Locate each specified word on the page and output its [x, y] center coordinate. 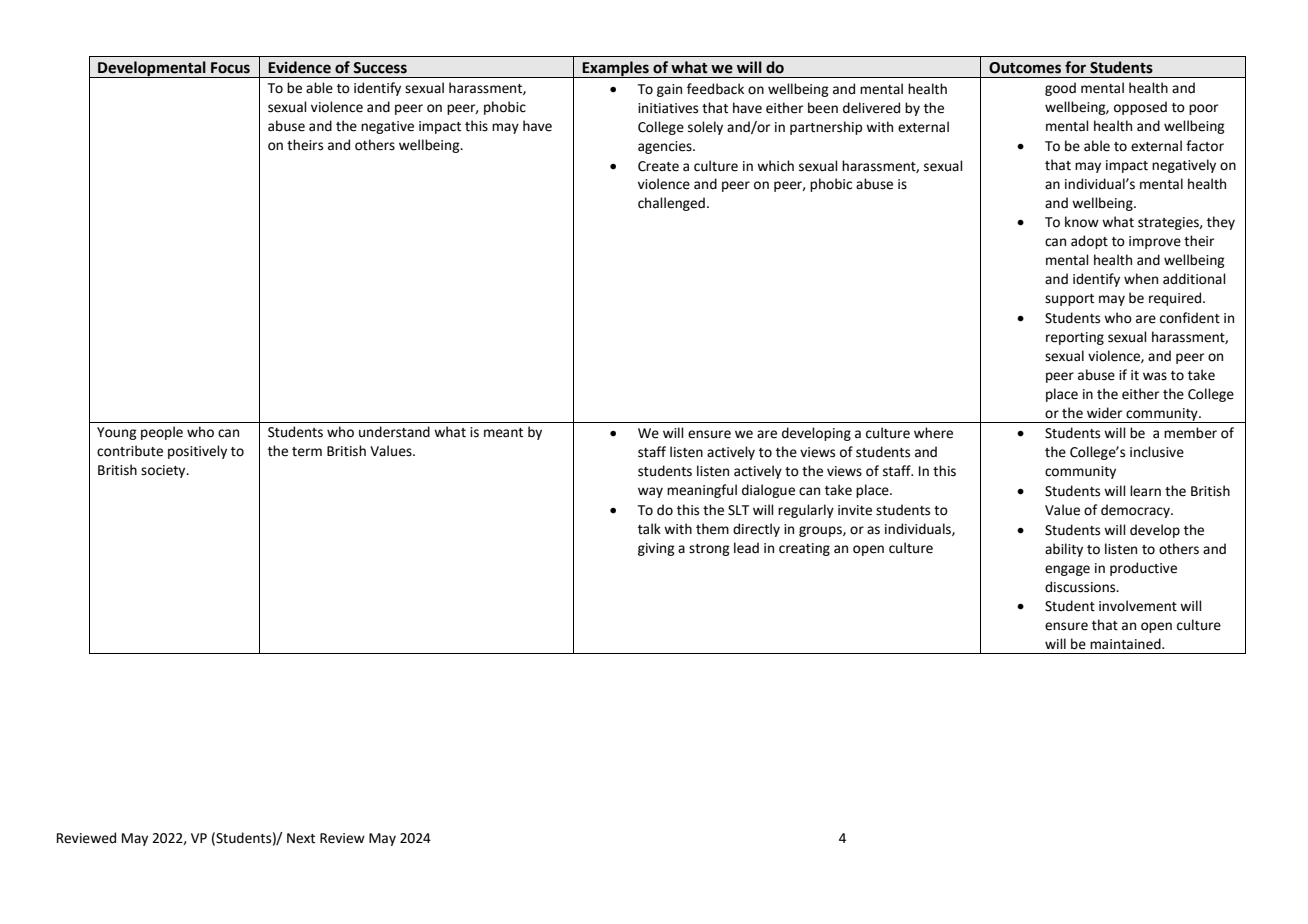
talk [649, 529]
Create [658, 166]
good [1060, 89]
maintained [1126, 644]
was [1155, 376]
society [164, 471]
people [162, 433]
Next [301, 838]
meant [503, 433]
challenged [671, 204]
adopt [1089, 242]
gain [669, 90]
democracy [1136, 511]
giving [656, 549]
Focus [230, 68]
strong [709, 550]
